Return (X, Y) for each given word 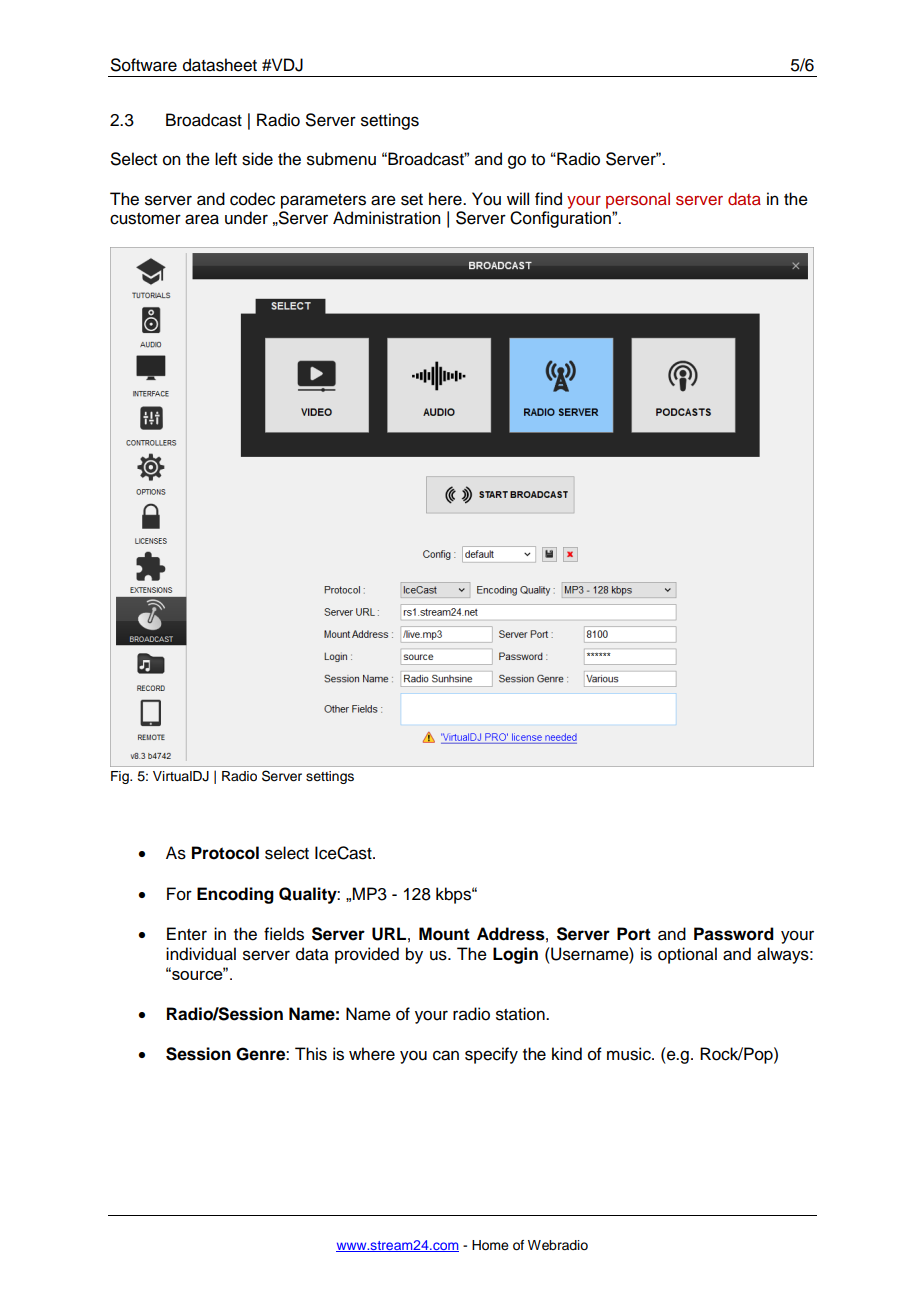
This (311, 1054)
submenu (341, 159)
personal (638, 200)
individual (201, 954)
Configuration (561, 219)
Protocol (225, 853)
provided (367, 955)
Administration (386, 218)
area (202, 219)
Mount (444, 934)
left (226, 159)
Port (634, 934)
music (630, 1054)
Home (490, 1245)
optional (687, 955)
